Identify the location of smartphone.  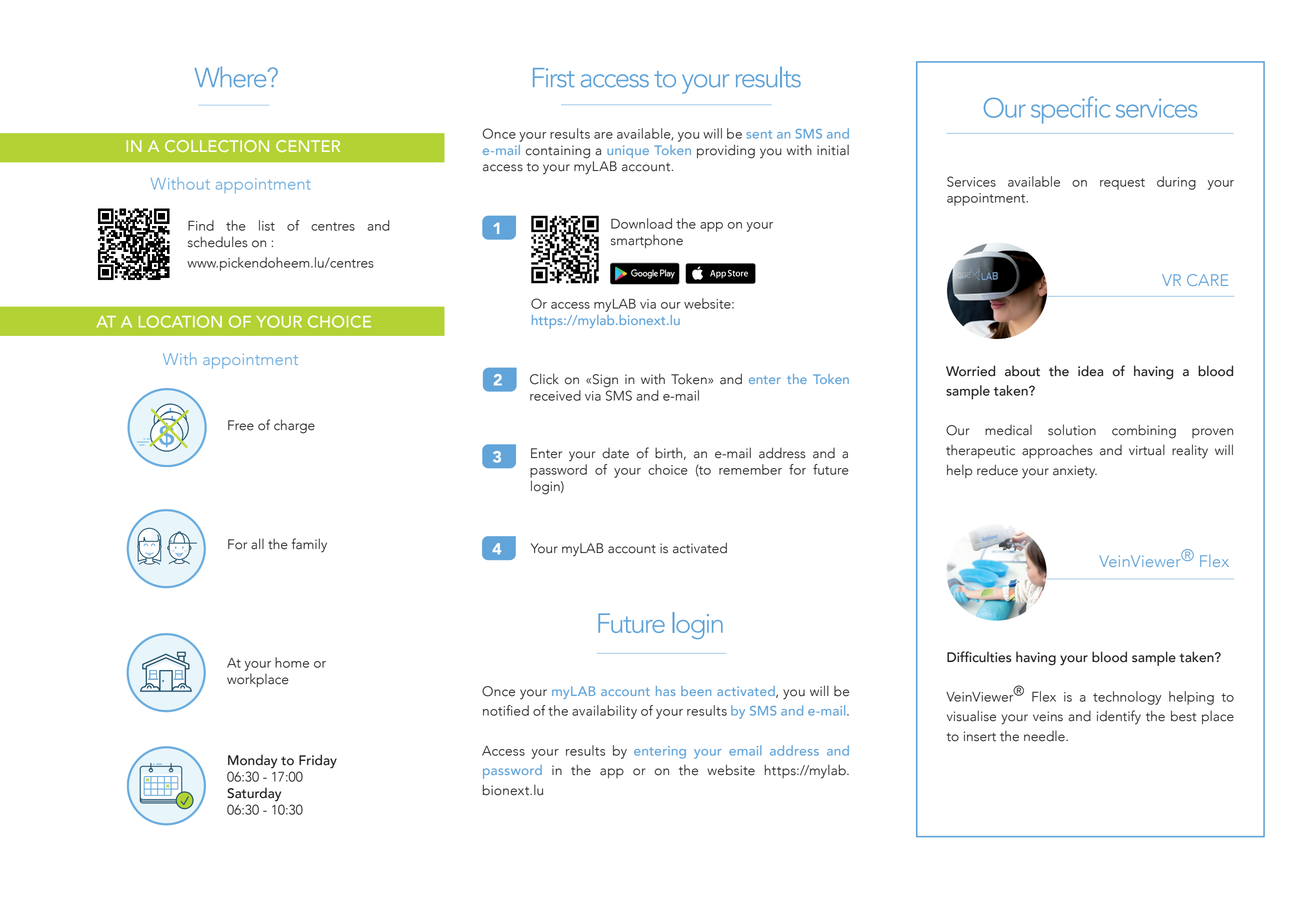
(647, 241).
